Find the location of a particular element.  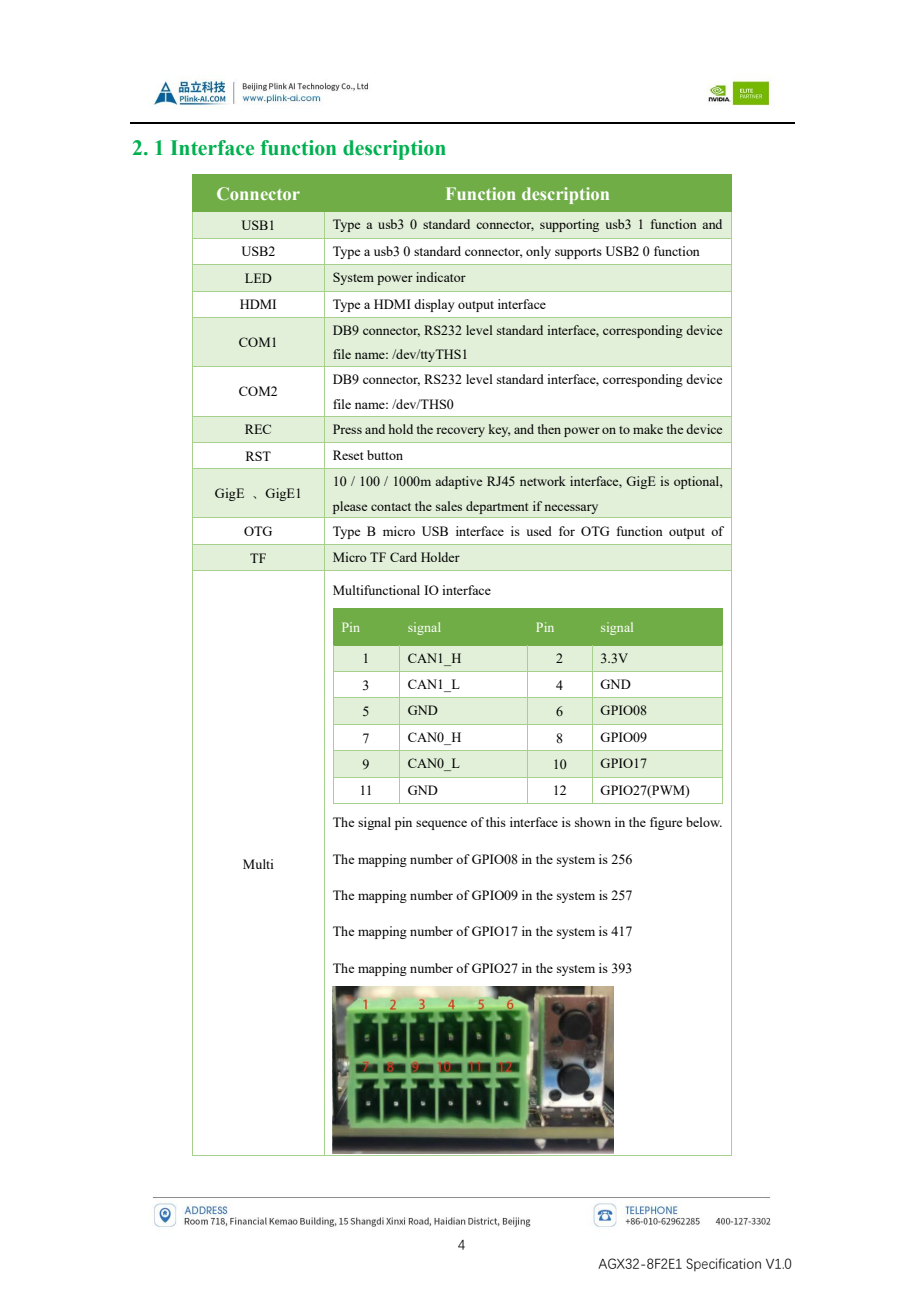

for is located at coordinates (567, 531).
